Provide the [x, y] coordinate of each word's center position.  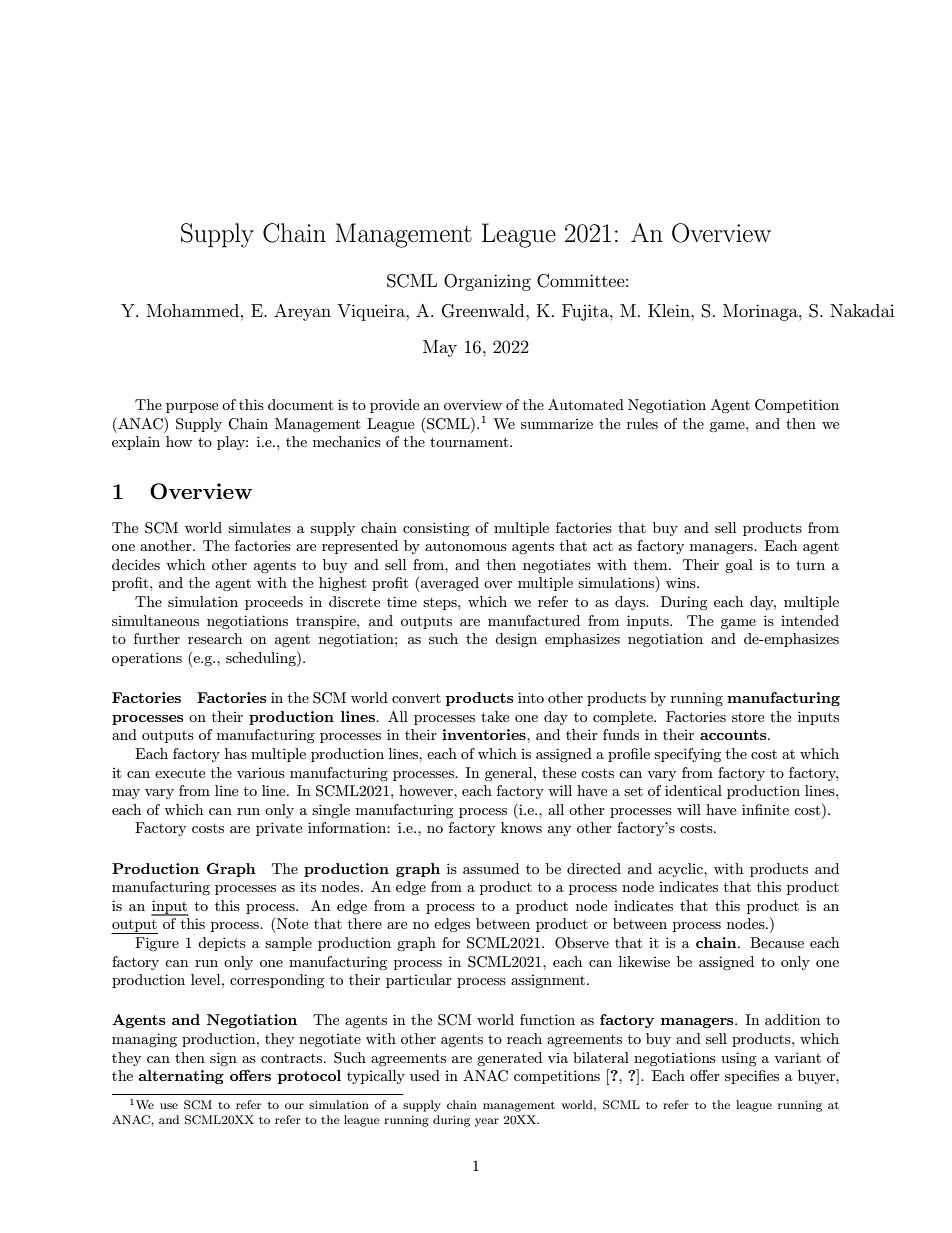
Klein [670, 310]
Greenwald [484, 311]
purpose [192, 408]
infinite [765, 809]
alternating [181, 1077]
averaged [449, 584]
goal [739, 566]
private [279, 829]
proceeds [274, 603]
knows [521, 827]
